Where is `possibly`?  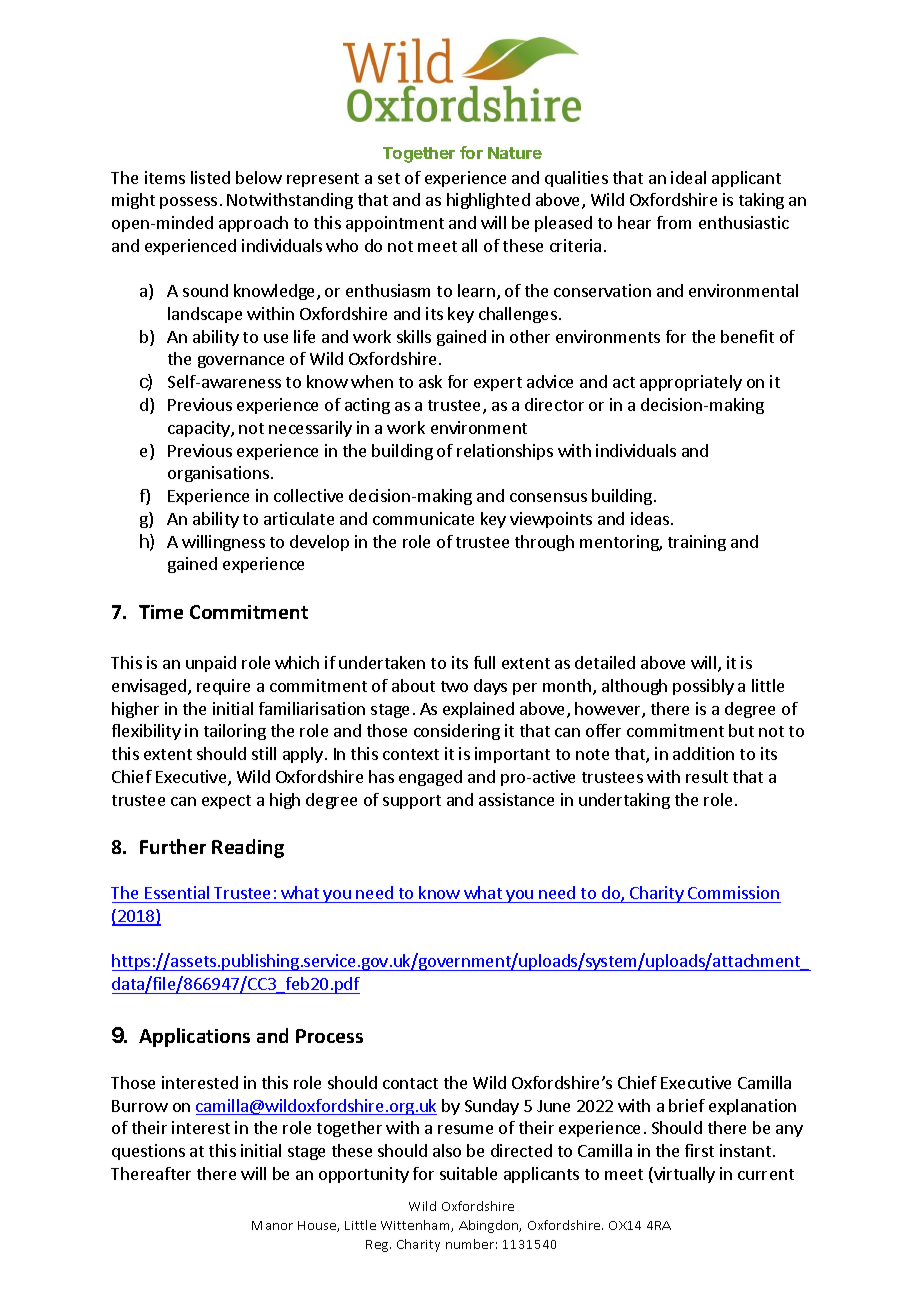 possibly is located at coordinates (703, 687).
